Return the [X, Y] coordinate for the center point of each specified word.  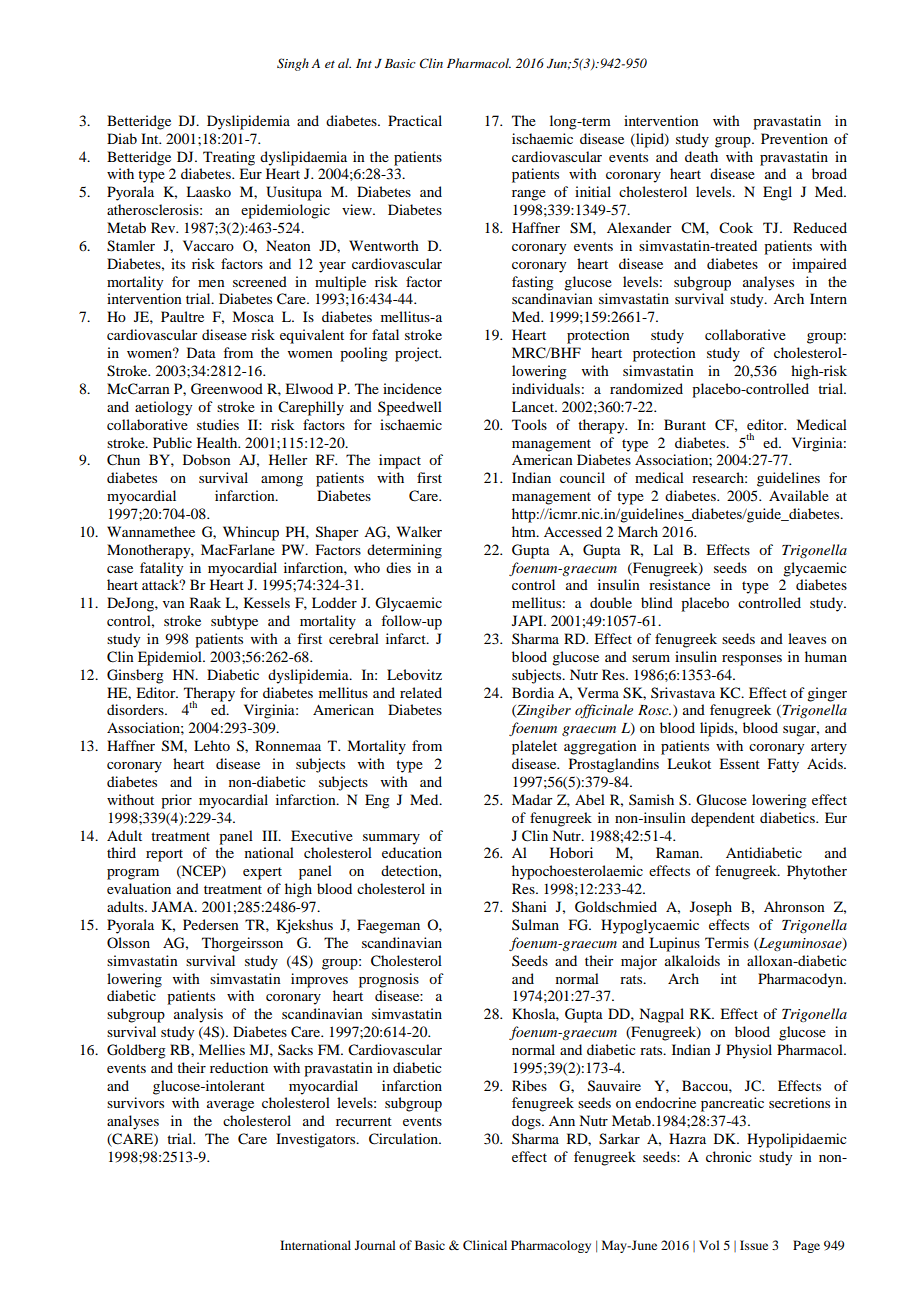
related [421, 692]
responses [752, 660]
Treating [229, 158]
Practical [415, 120]
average [230, 1106]
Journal [375, 1245]
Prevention [794, 138]
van [174, 604]
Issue [754, 1245]
